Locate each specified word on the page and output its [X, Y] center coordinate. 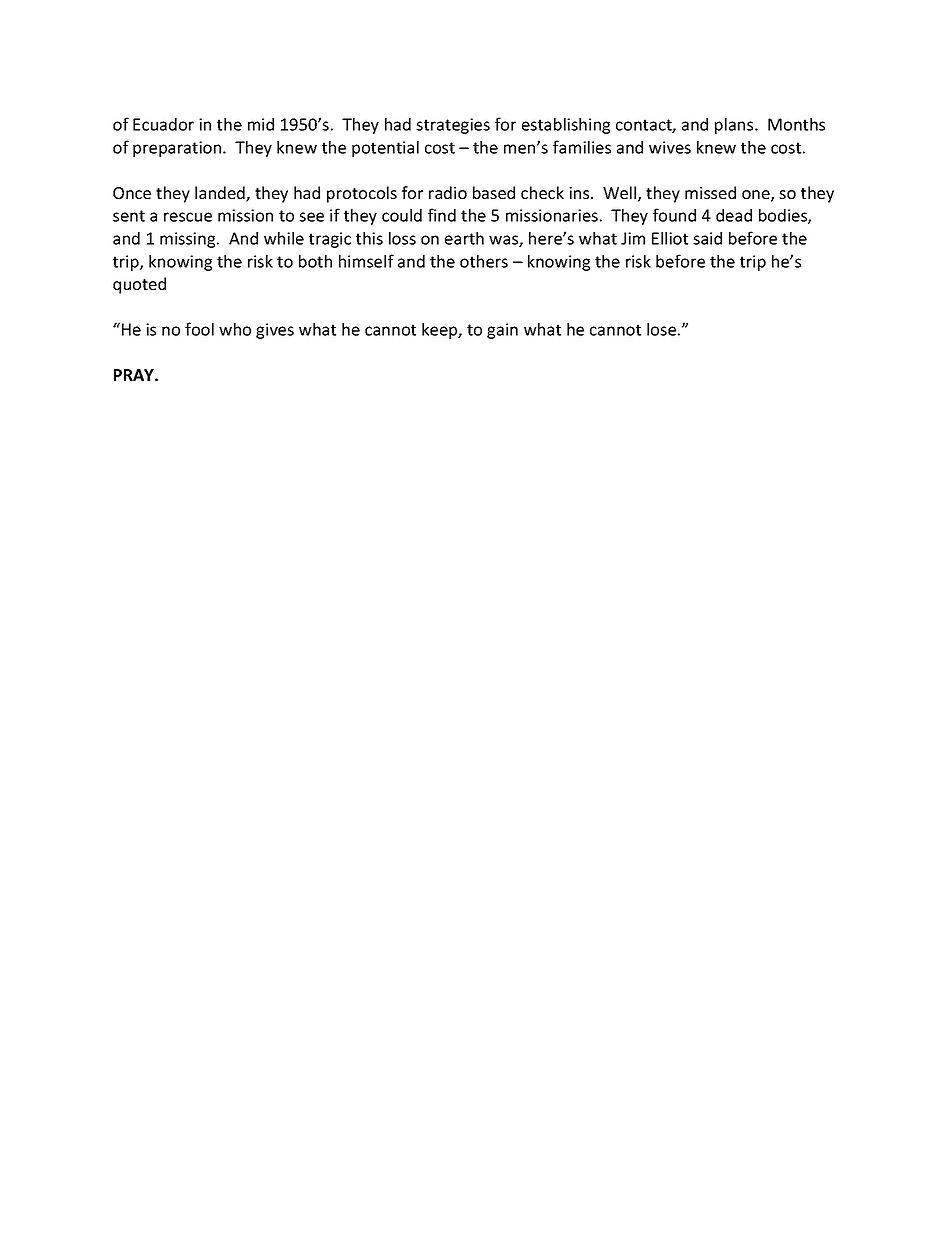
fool [199, 329]
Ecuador [163, 124]
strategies [453, 126]
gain [502, 331]
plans [735, 126]
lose [661, 329]
